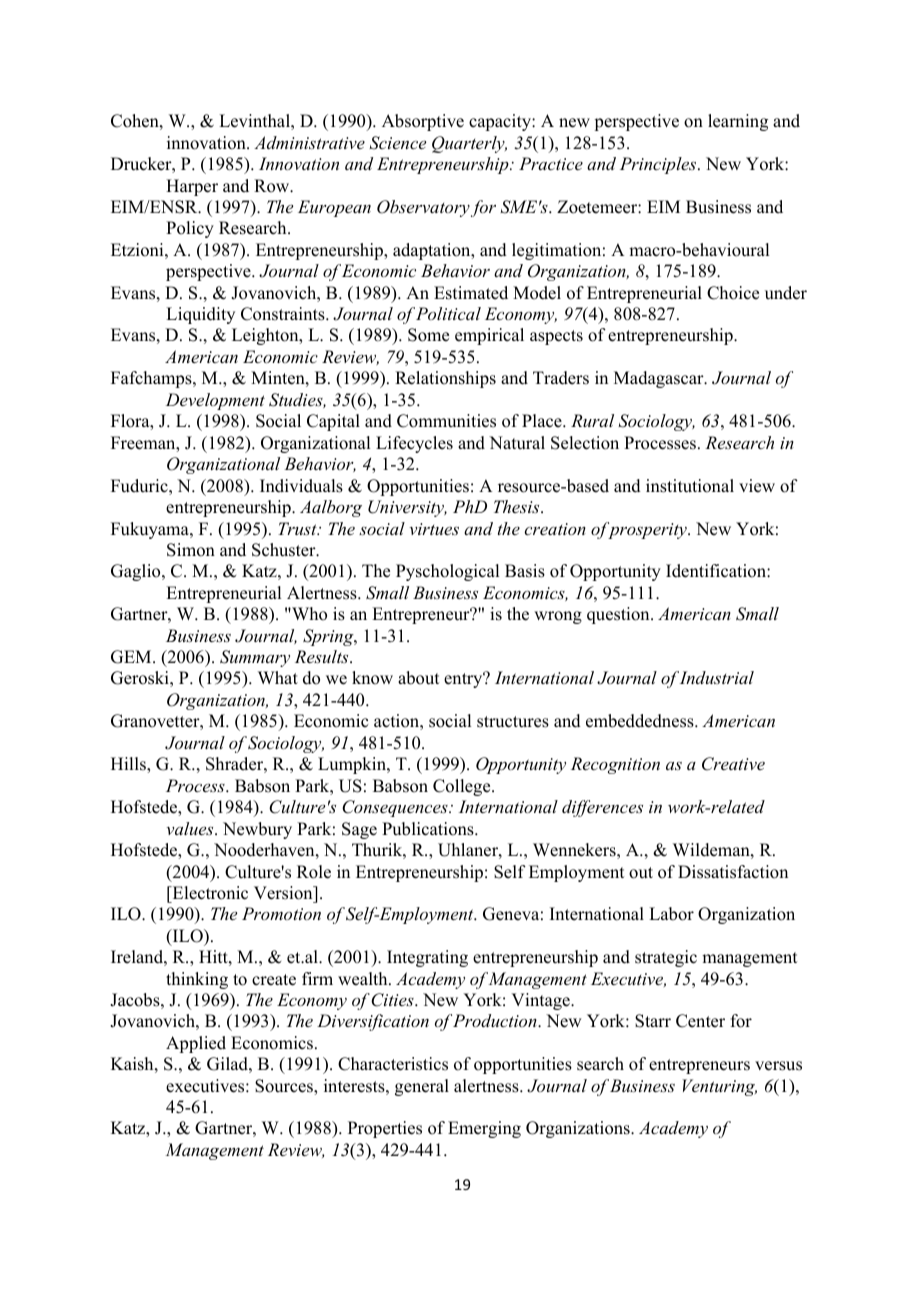 This document has width=924, height=1308. I want to click on Publications, so click(429, 829).
